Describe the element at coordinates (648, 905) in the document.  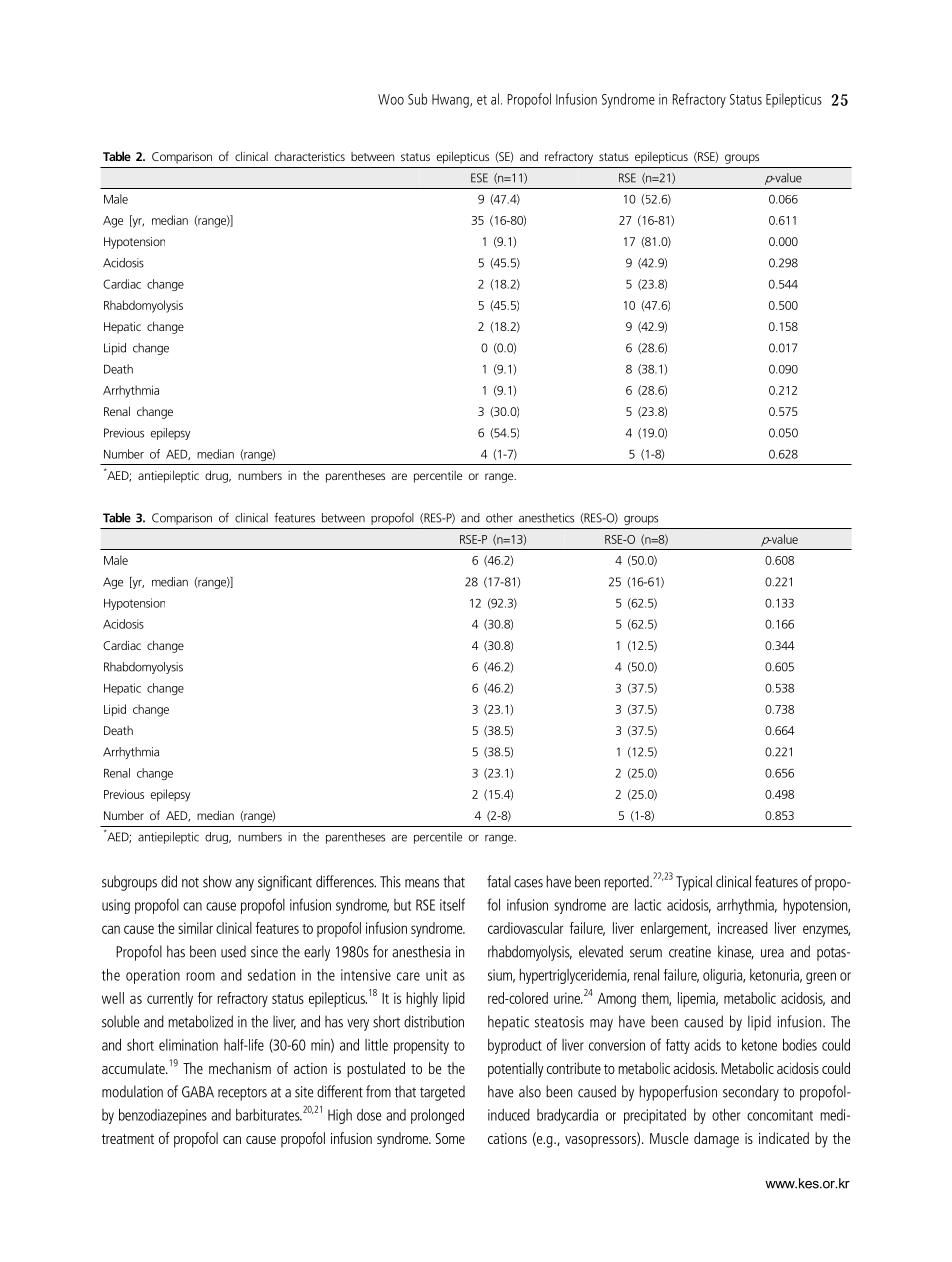
I see `lactic` at that location.
